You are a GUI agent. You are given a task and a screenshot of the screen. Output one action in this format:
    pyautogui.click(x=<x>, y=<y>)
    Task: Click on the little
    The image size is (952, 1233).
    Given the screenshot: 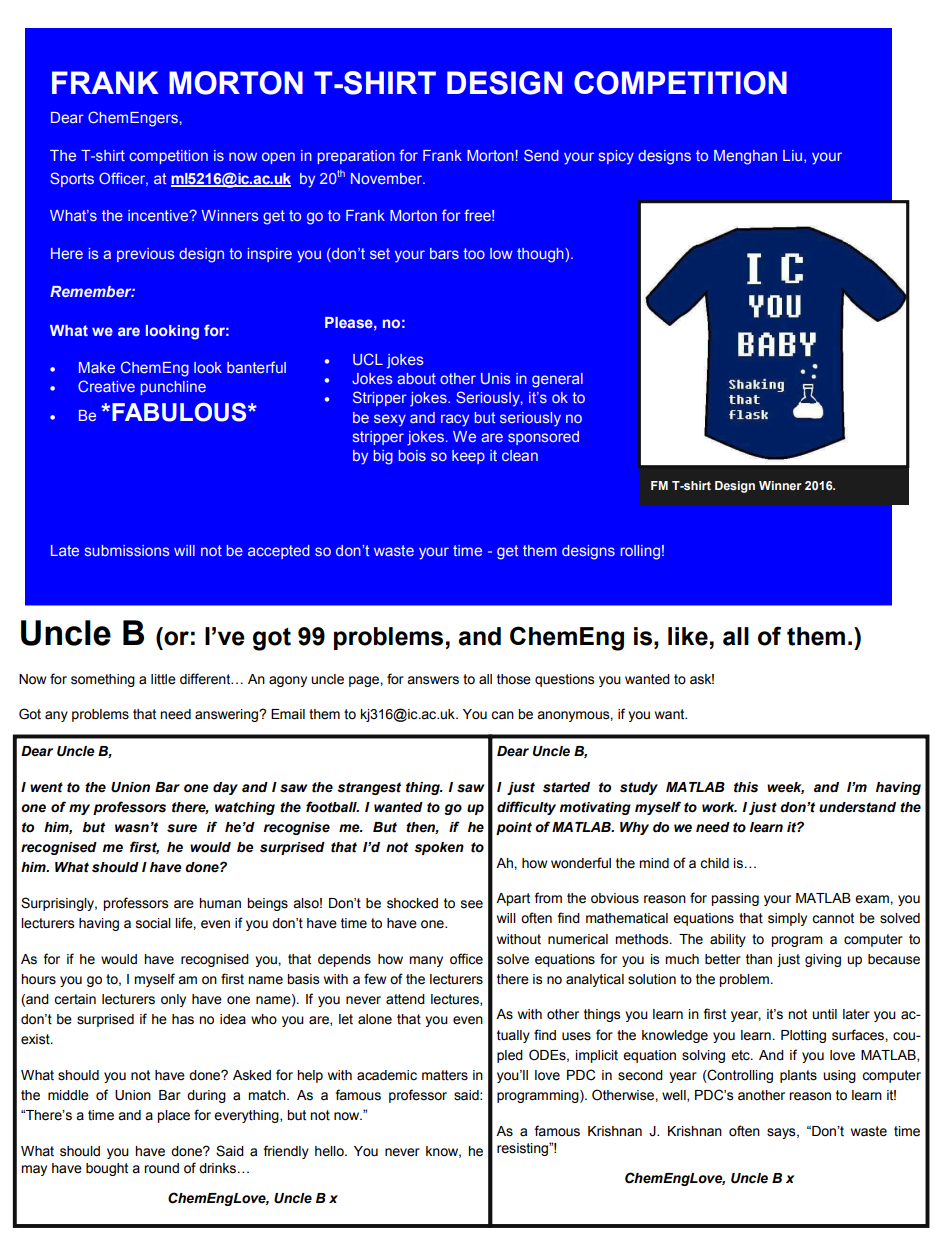 What is the action you would take?
    pyautogui.click(x=163, y=679)
